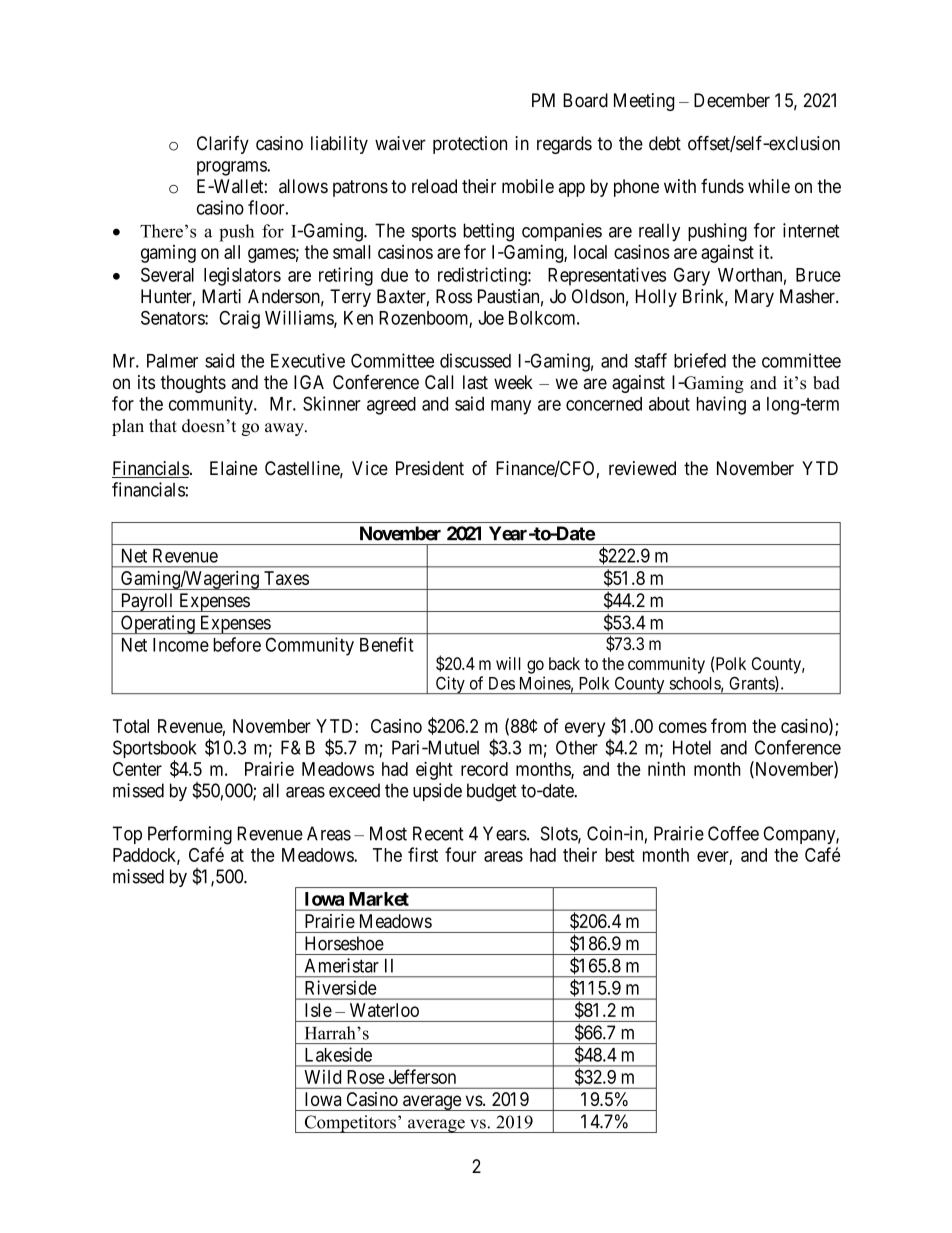  Describe the element at coordinates (620, 855) in the screenshot. I see `best` at that location.
